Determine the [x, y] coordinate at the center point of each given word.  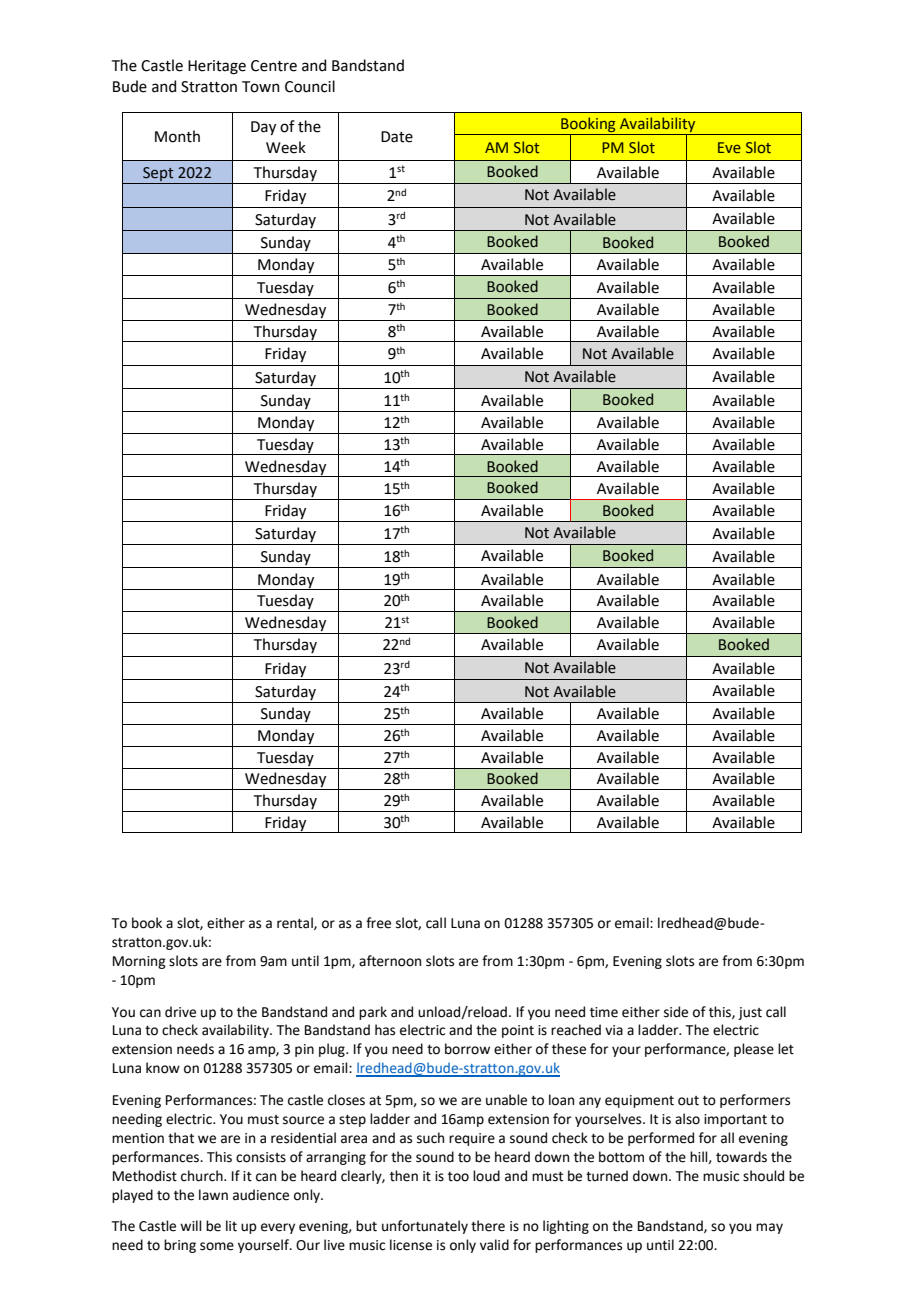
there [488, 1226]
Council [310, 86]
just [750, 1013]
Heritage [217, 67]
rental [296, 923]
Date [397, 137]
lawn [213, 1194]
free [378, 923]
